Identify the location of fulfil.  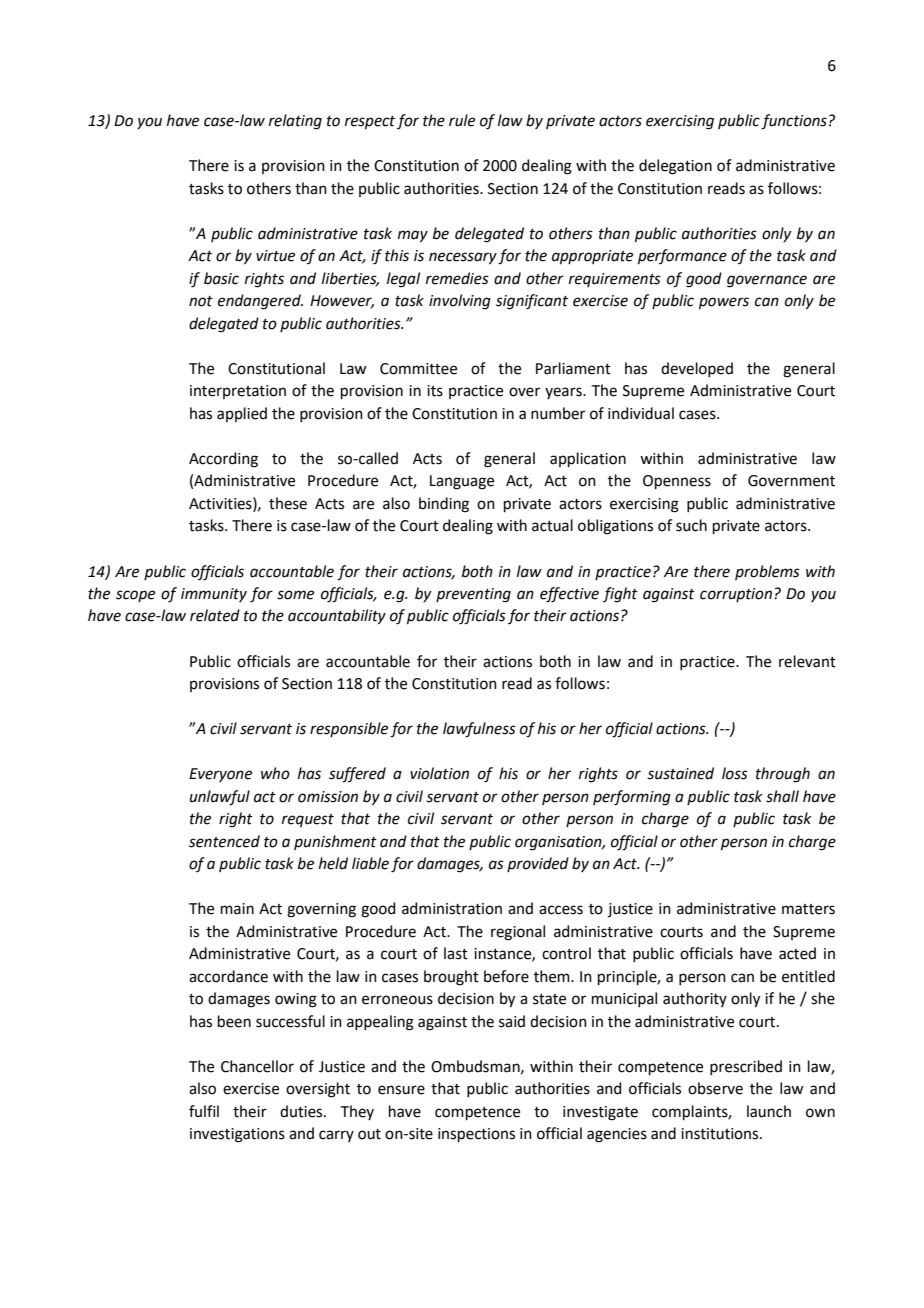
(204, 1111).
